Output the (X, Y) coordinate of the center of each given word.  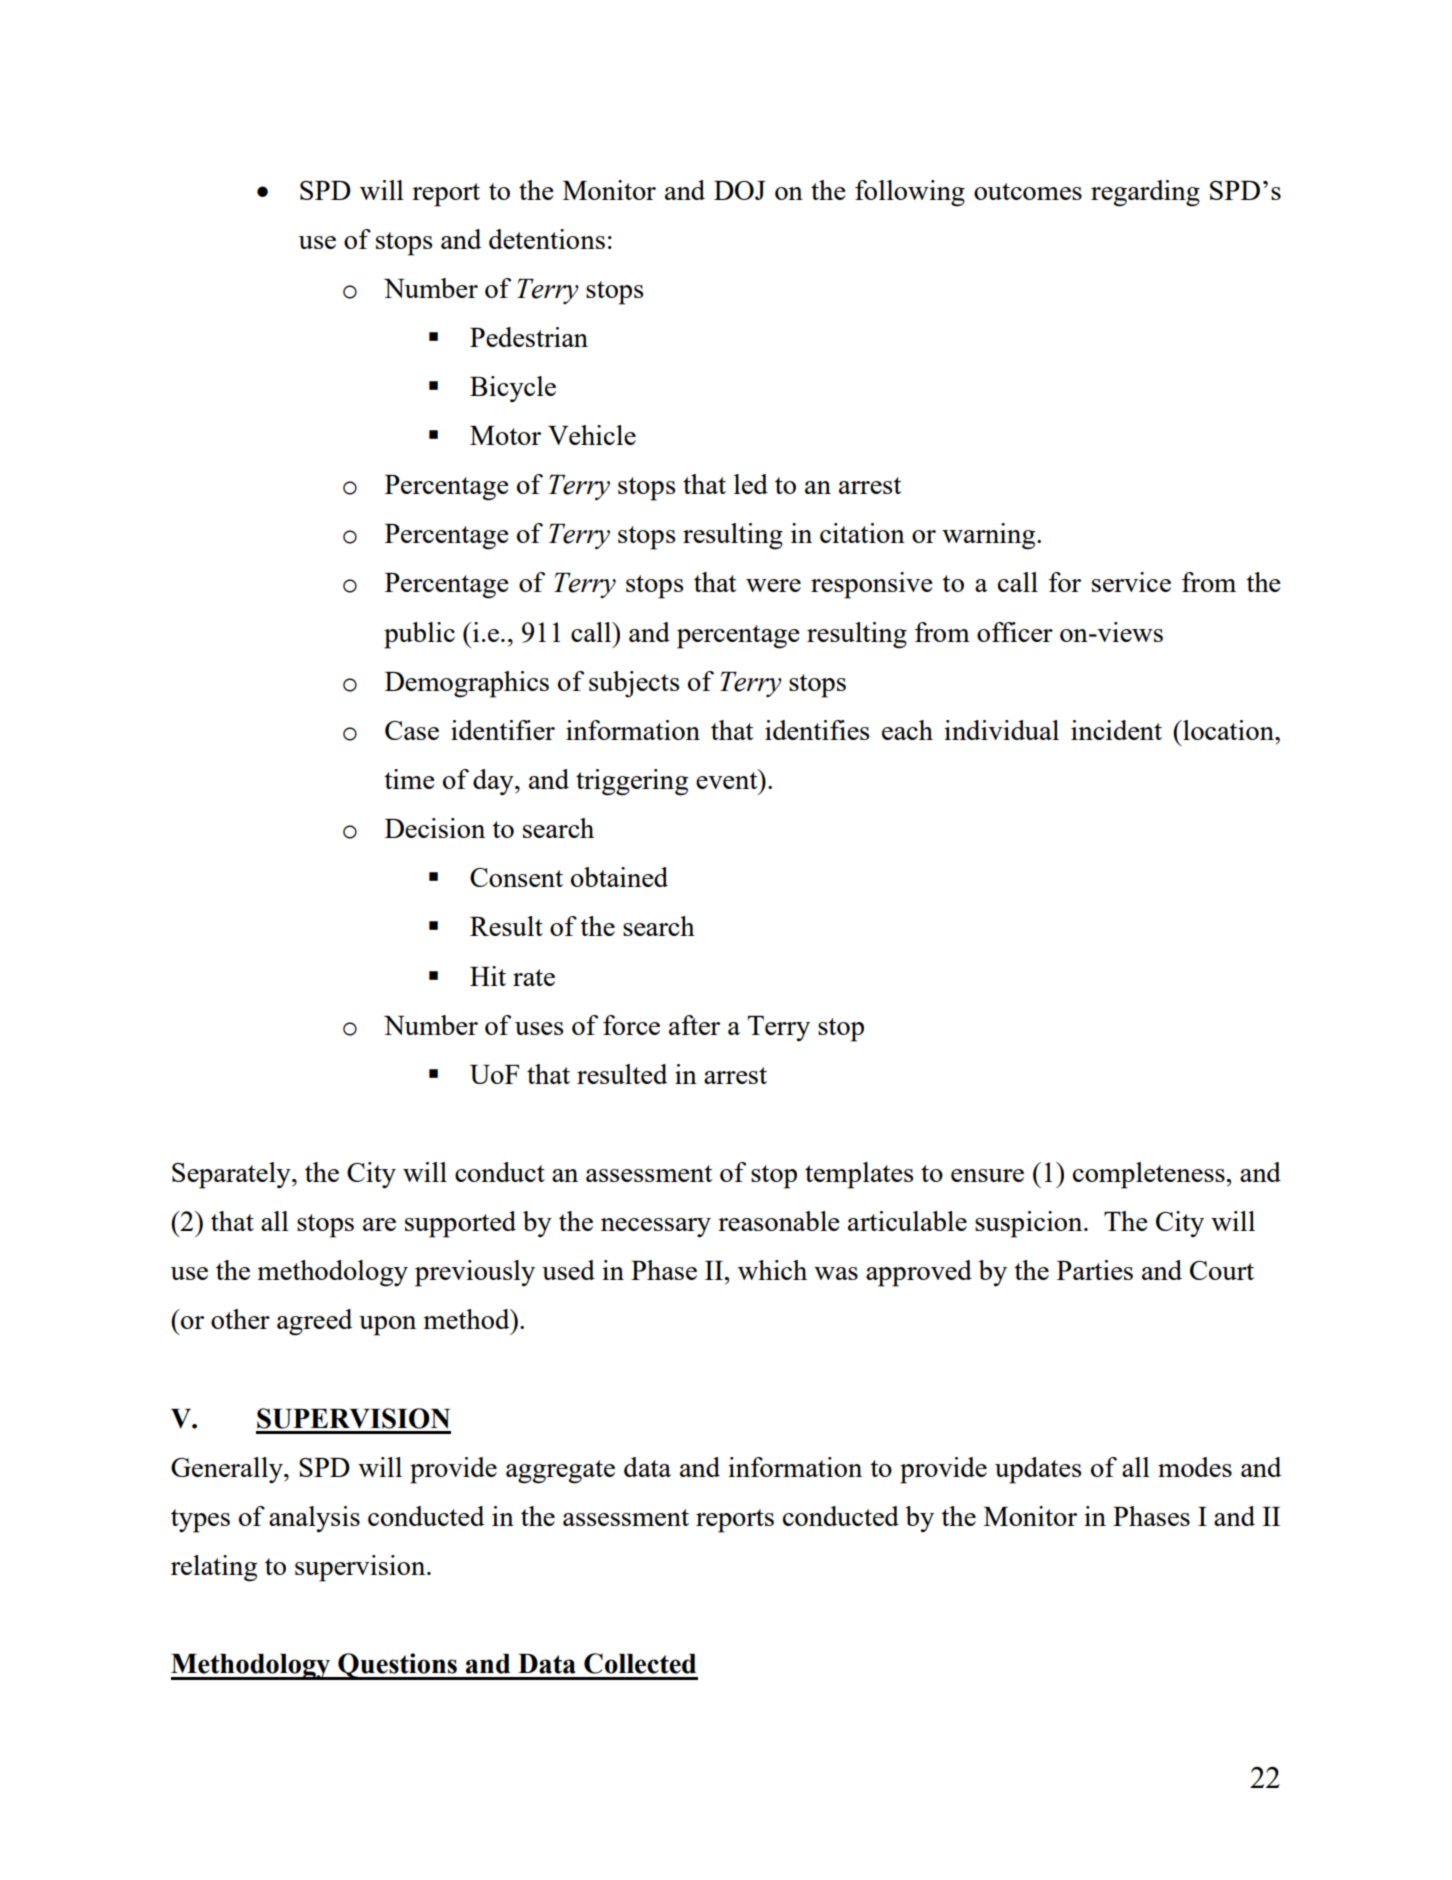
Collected (640, 1663)
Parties (1095, 1270)
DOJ (740, 190)
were (773, 585)
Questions (398, 1666)
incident (1116, 730)
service (1131, 582)
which (772, 1270)
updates (1038, 1470)
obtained (619, 877)
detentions (547, 239)
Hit (488, 976)
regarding (1145, 193)
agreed (314, 1322)
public (419, 635)
